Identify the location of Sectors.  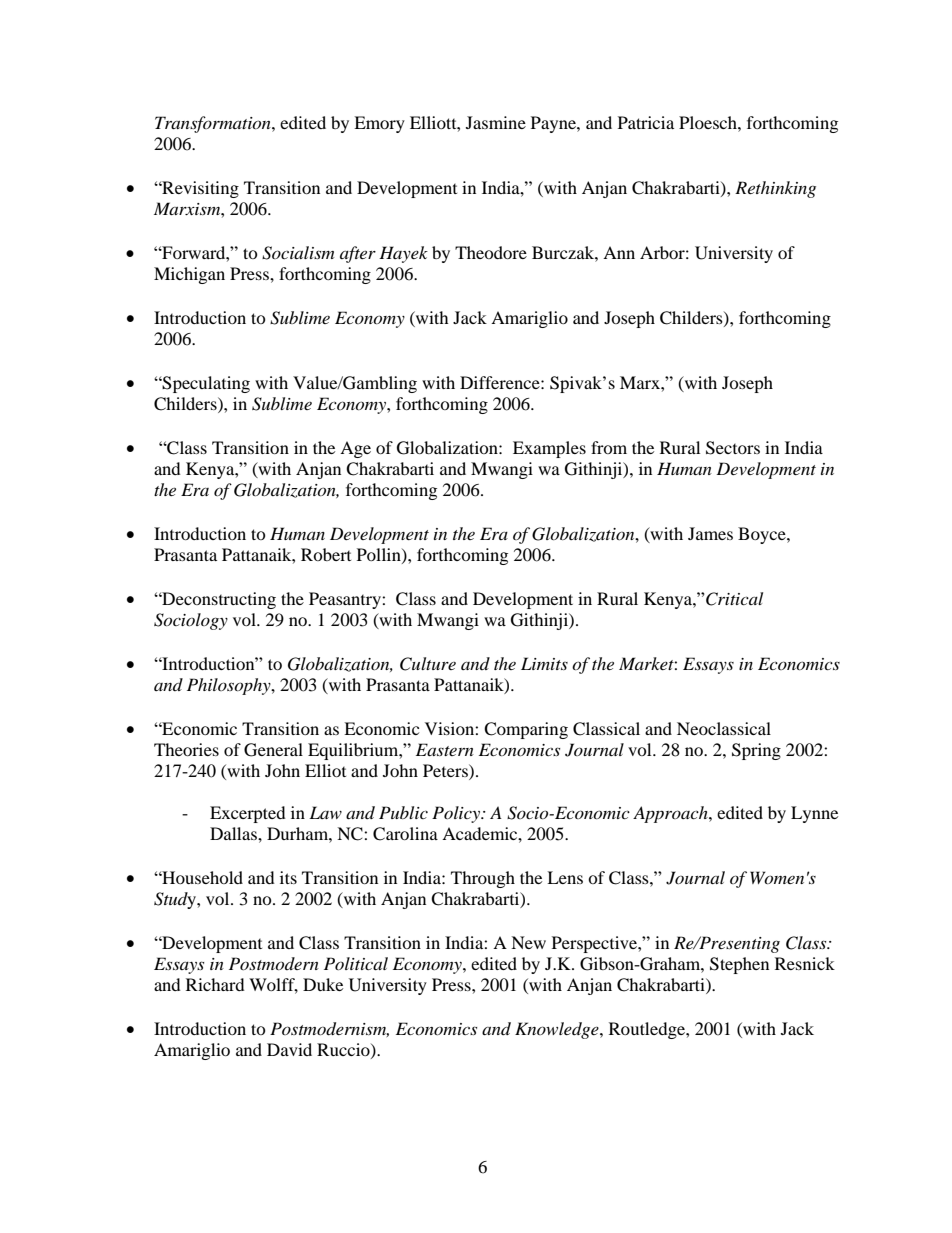
(733, 448).
